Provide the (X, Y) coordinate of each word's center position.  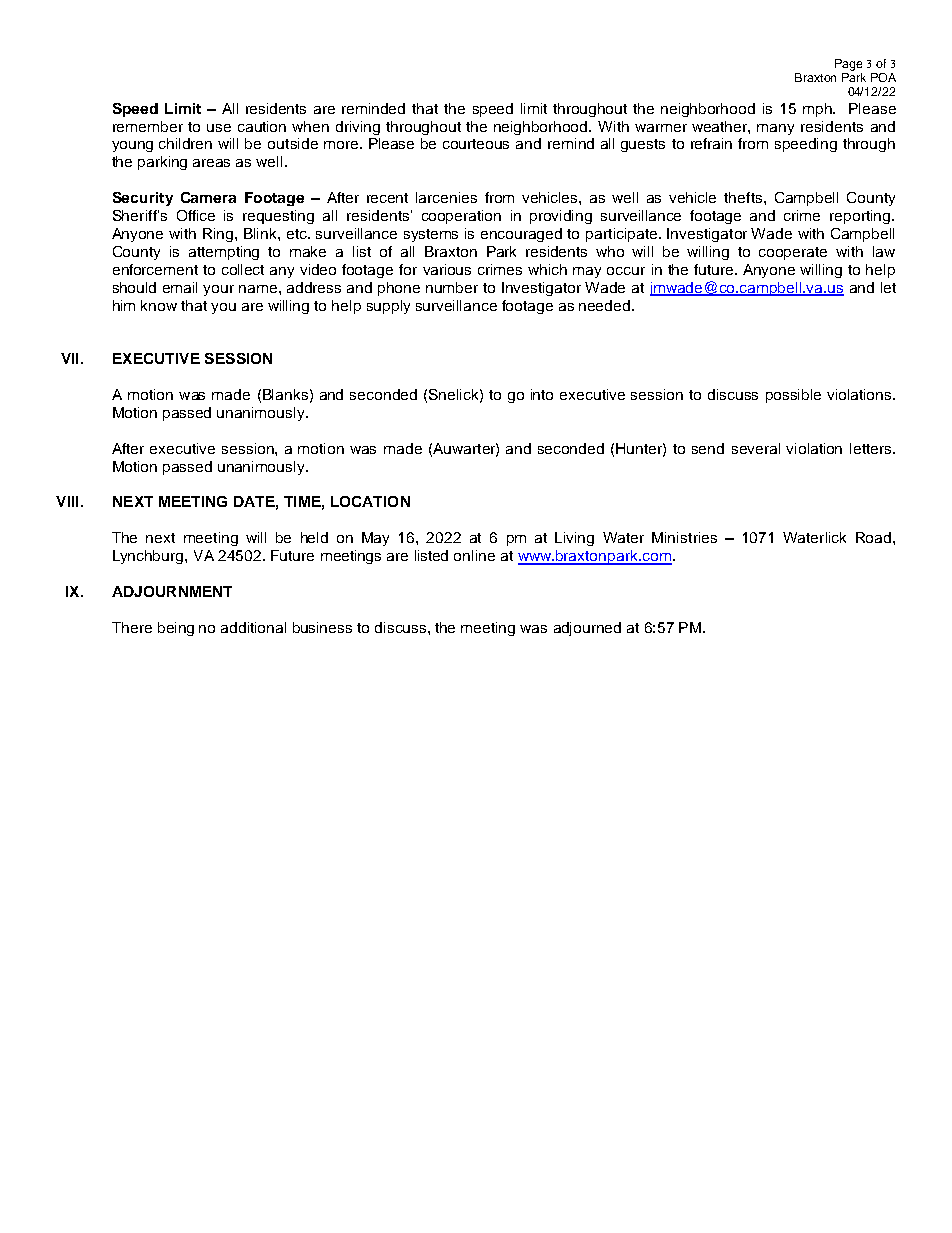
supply (388, 307)
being (176, 629)
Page (848, 65)
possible (793, 396)
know (159, 305)
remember (148, 126)
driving (358, 128)
